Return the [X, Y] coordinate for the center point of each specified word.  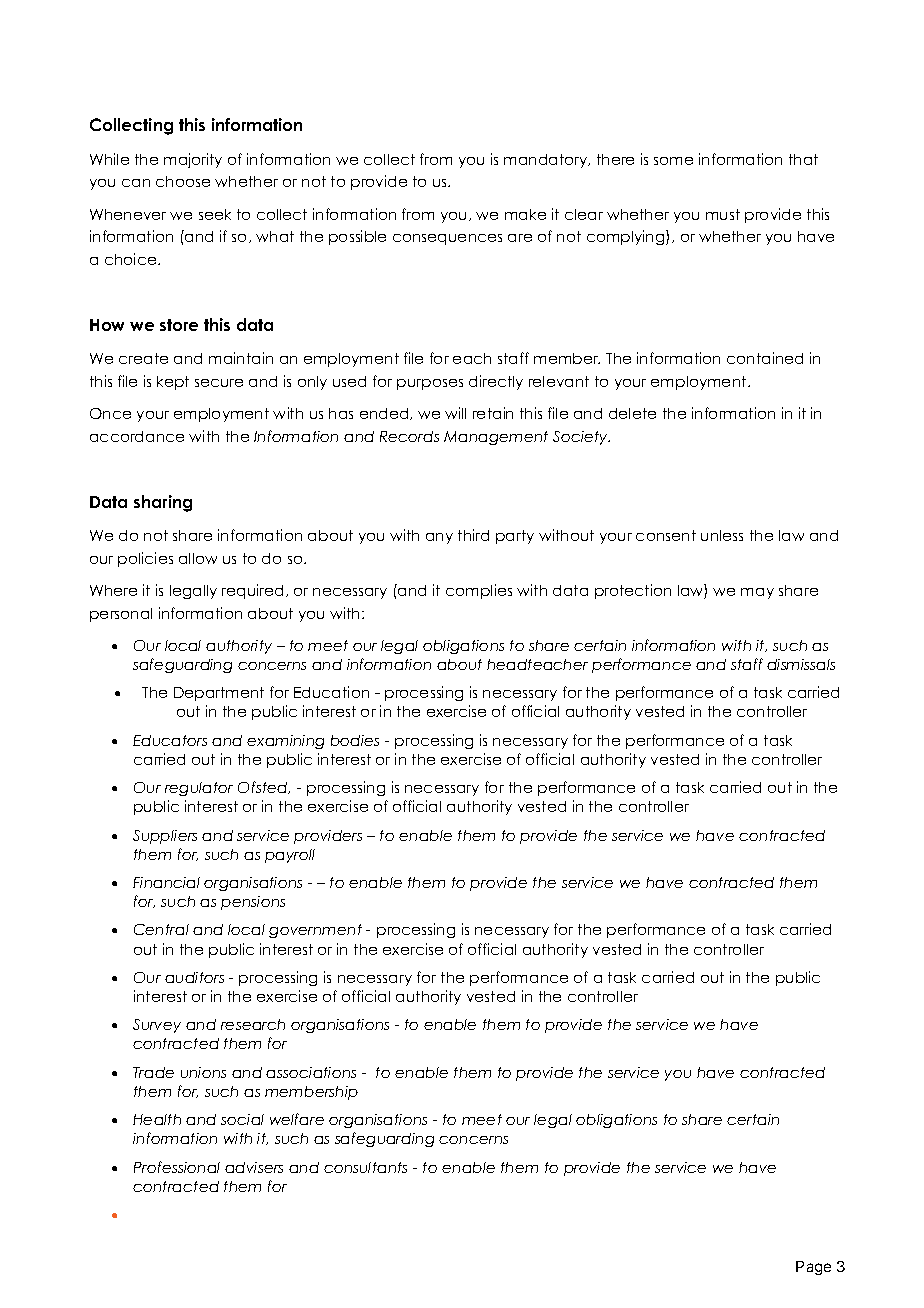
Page [813, 1268]
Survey [157, 1026]
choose [183, 181]
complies [479, 591]
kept [173, 383]
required [252, 591]
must [723, 214]
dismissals [801, 664]
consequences [447, 239]
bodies [355, 740]
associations [311, 1072]
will [455, 413]
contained [765, 358]
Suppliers [165, 837]
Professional [177, 1167]
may [757, 593]
